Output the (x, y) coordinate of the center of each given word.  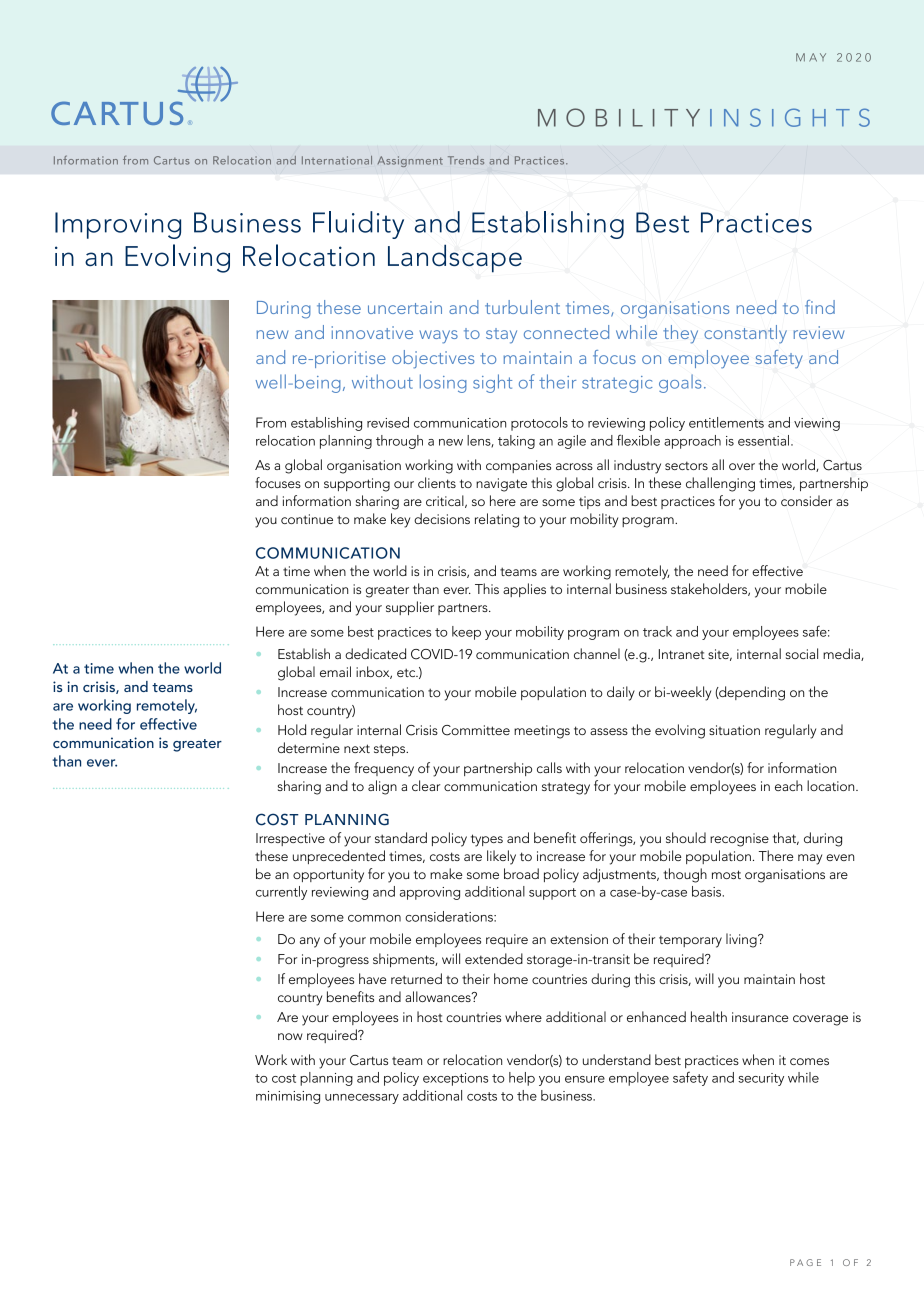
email (335, 671)
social (802, 653)
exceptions (455, 1079)
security (761, 1079)
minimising (288, 1097)
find (820, 307)
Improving (118, 225)
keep (466, 633)
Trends (466, 160)
